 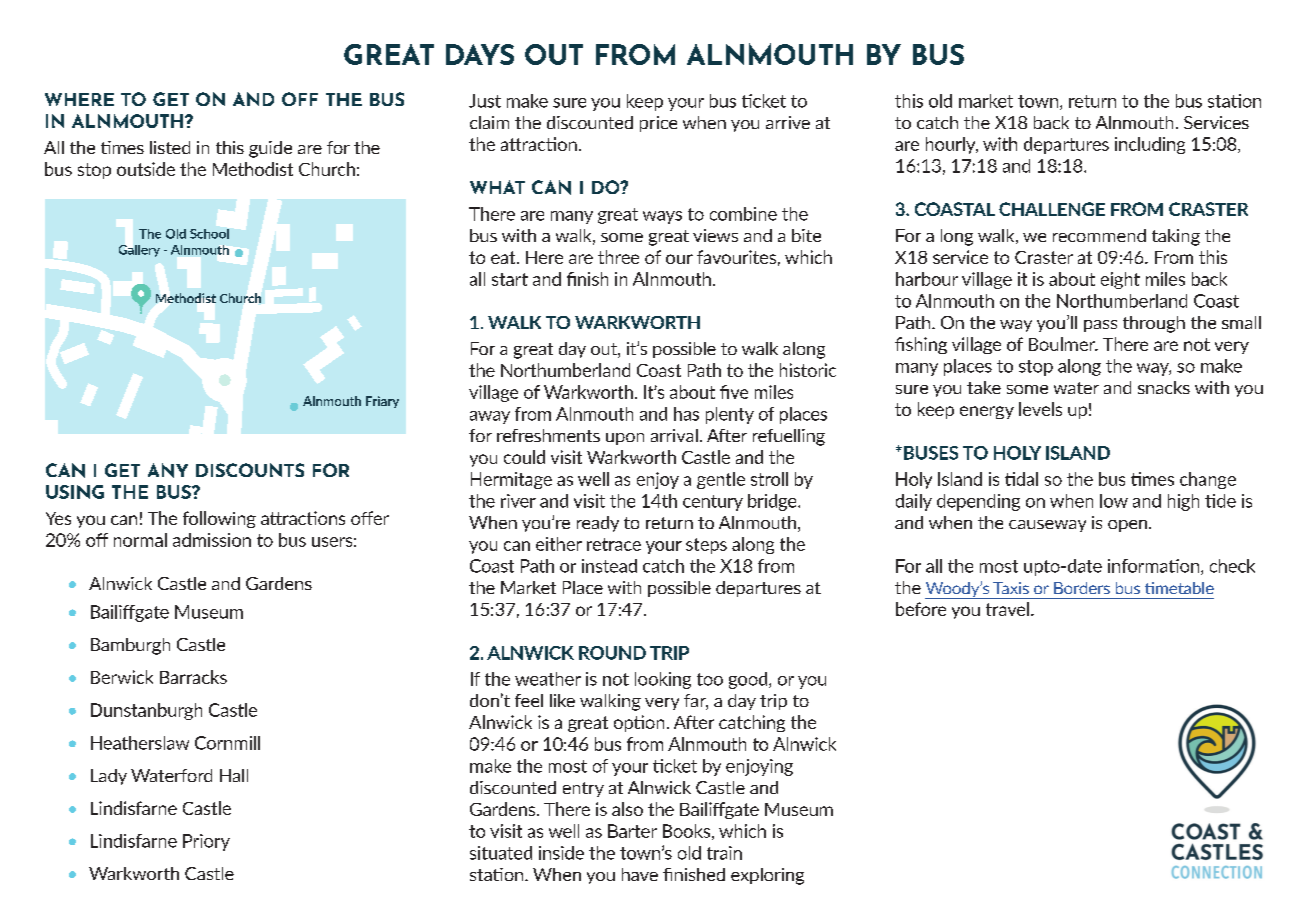 I want to click on Barter, so click(x=632, y=831).
